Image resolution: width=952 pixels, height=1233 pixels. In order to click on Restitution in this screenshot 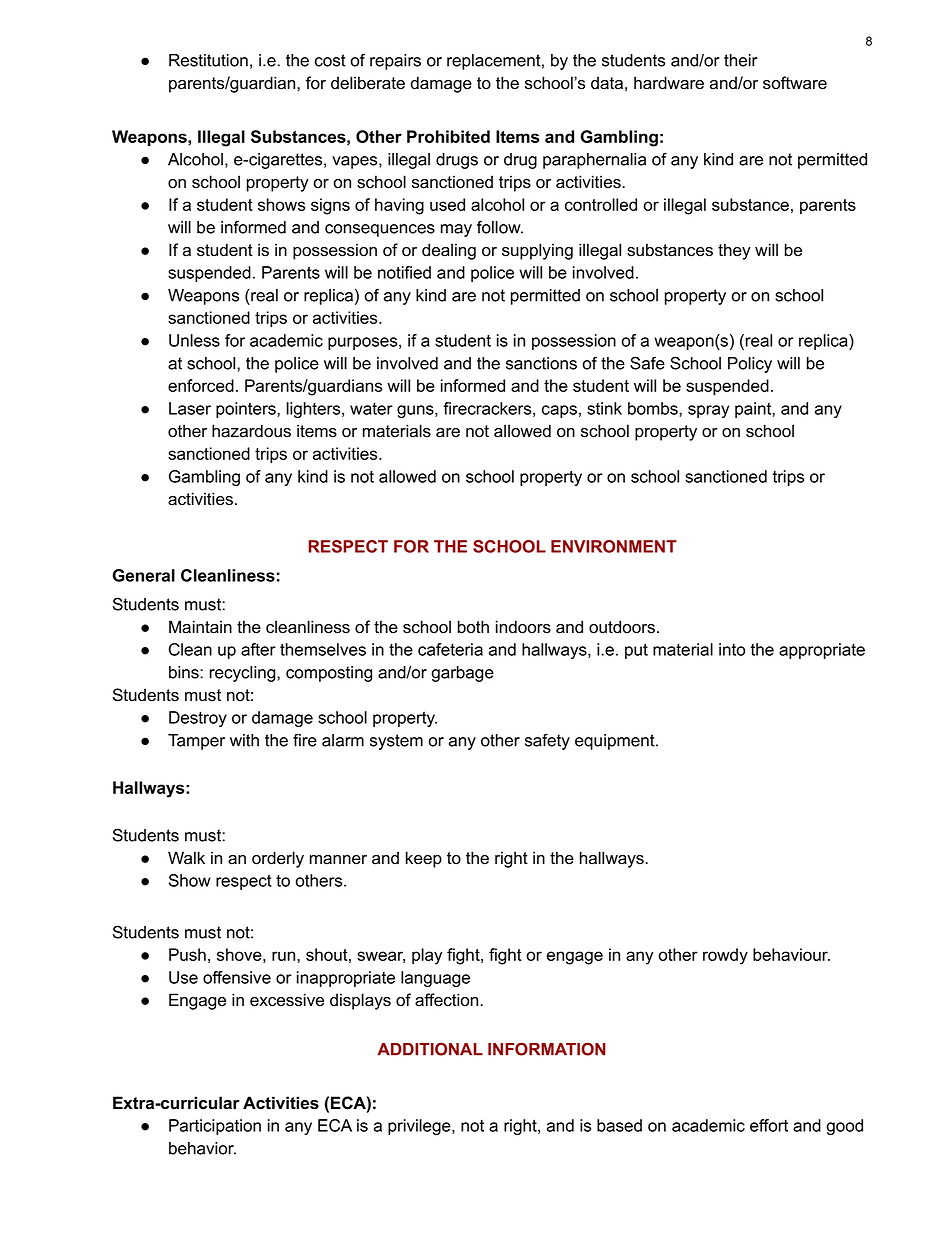, I will do `click(208, 60)`.
